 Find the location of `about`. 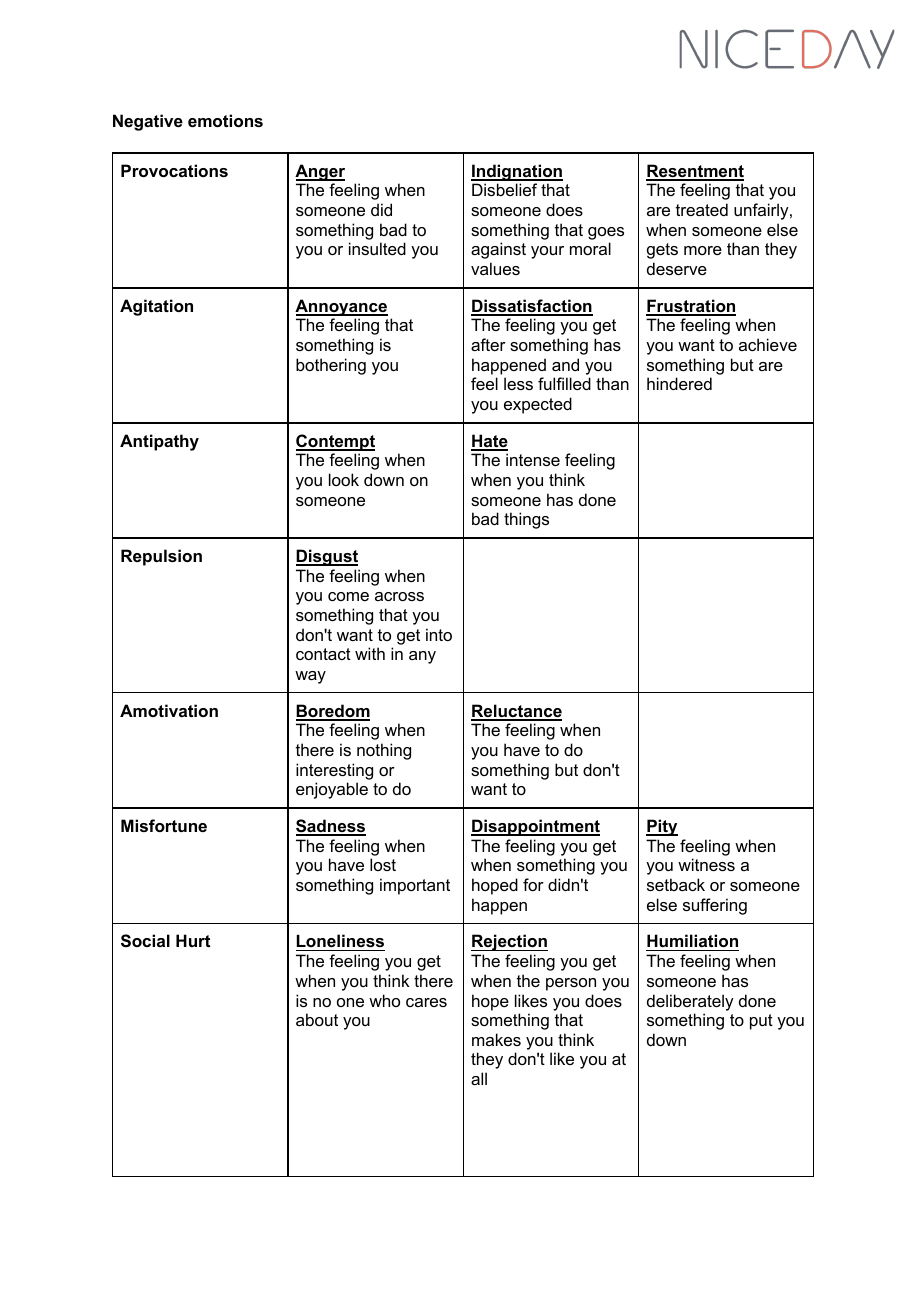

about is located at coordinates (317, 1019).
